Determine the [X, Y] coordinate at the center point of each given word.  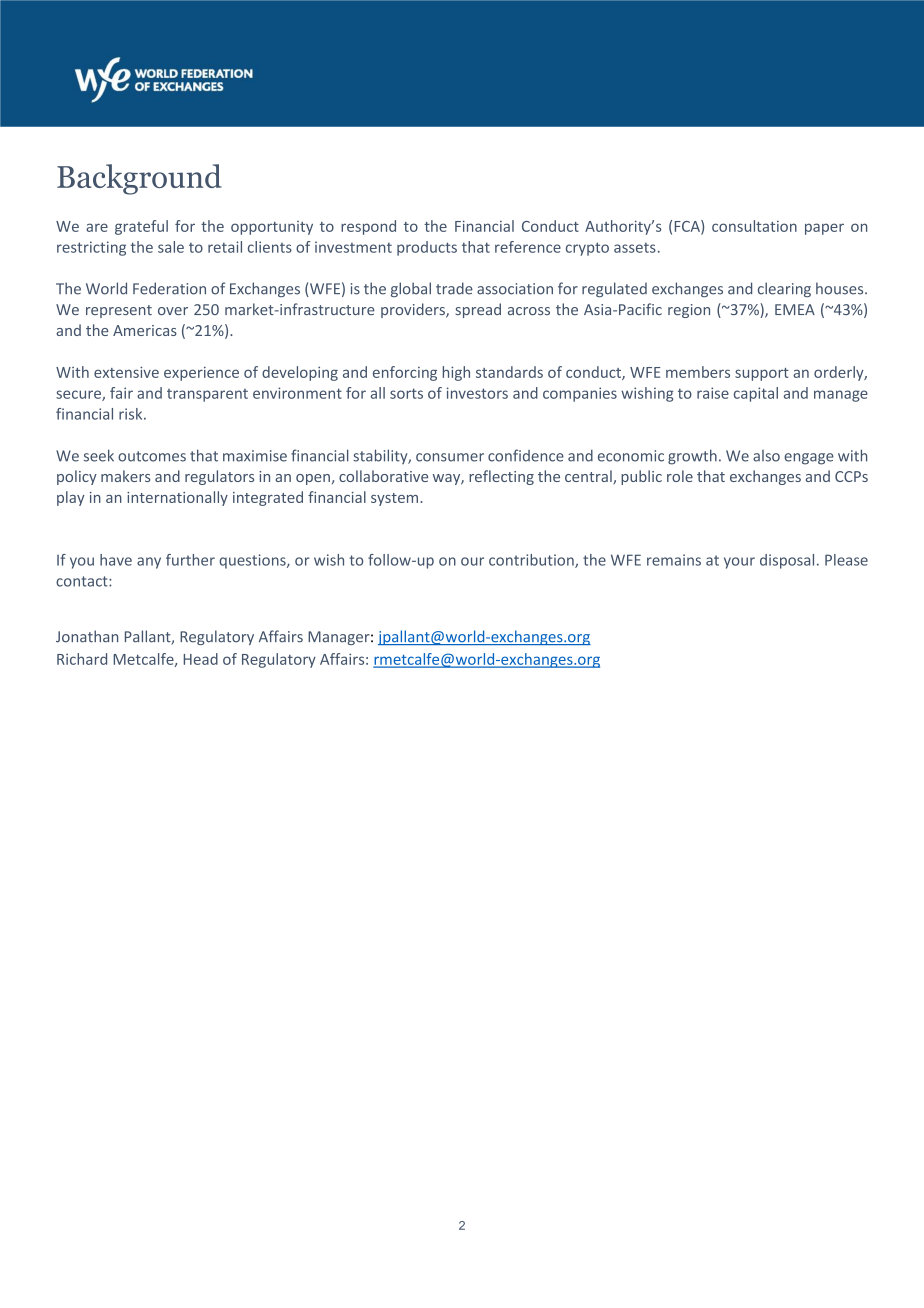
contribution [532, 561]
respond [368, 227]
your [739, 563]
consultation [754, 226]
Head [201, 659]
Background [139, 179]
